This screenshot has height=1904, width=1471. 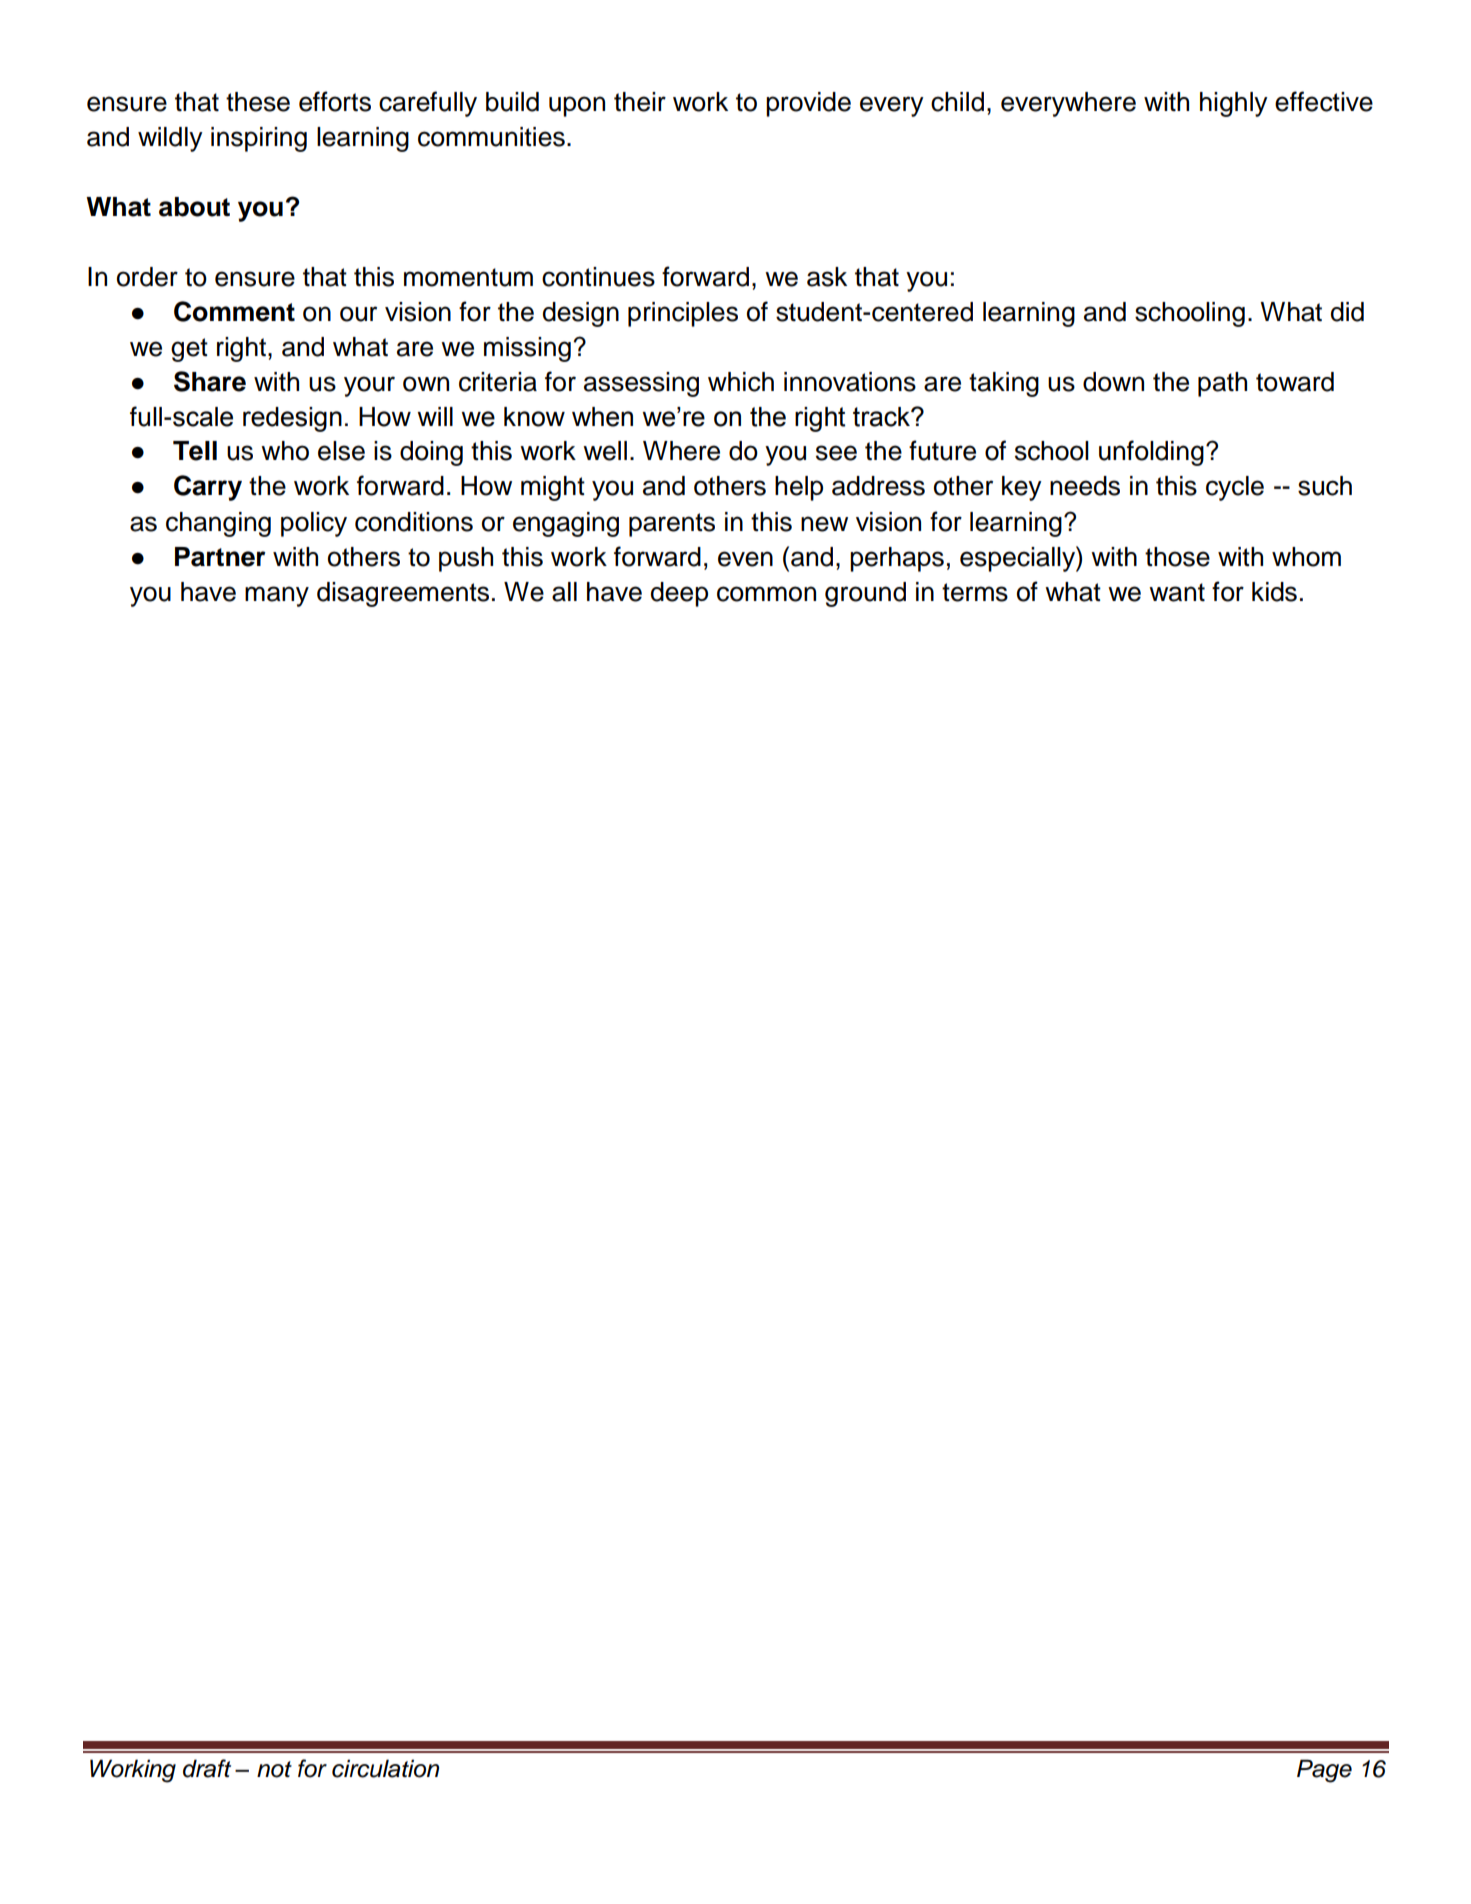 I want to click on common, so click(x=766, y=594).
